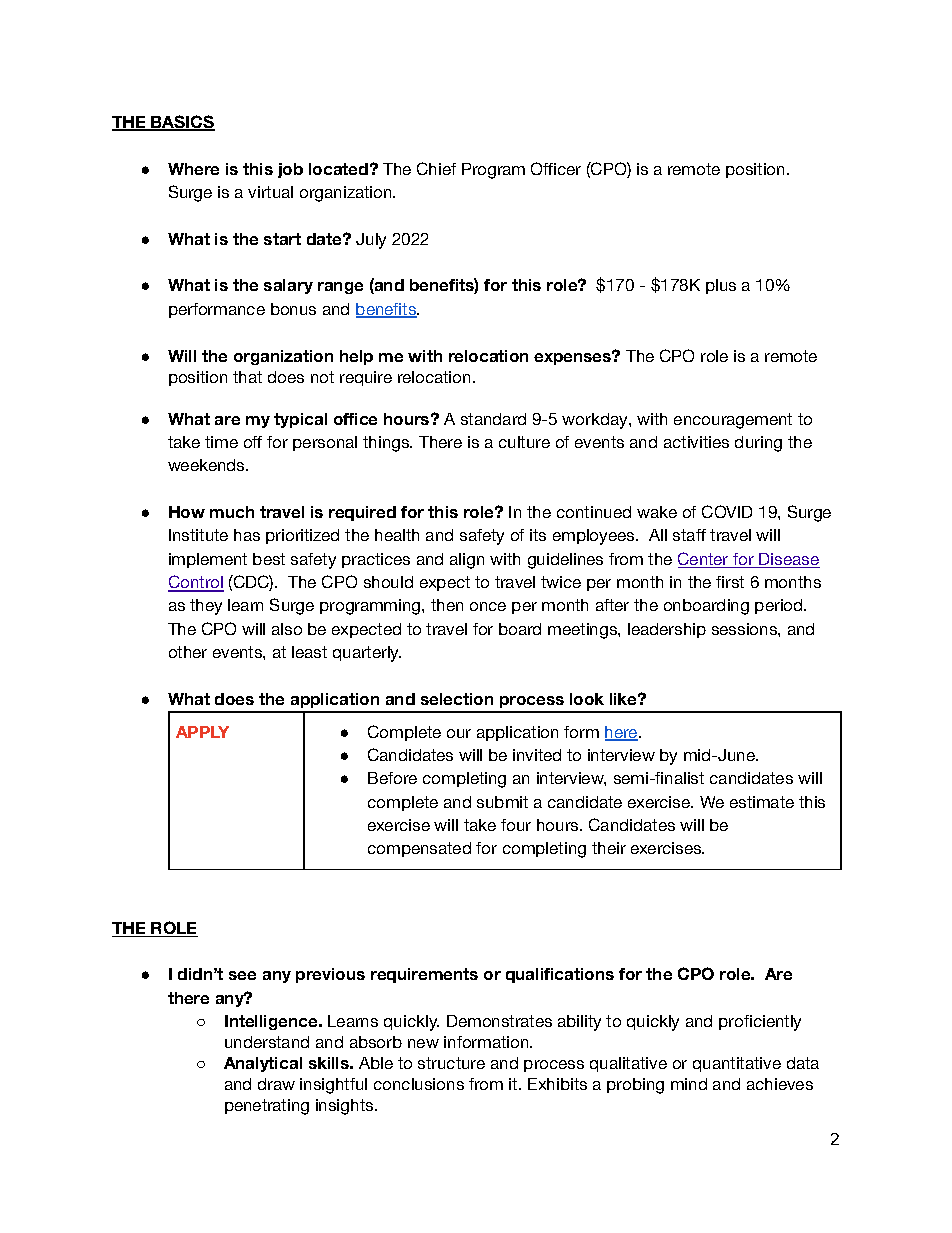 The height and width of the screenshot is (1233, 952). What do you see at coordinates (502, 802) in the screenshot?
I see `submit` at bounding box center [502, 802].
